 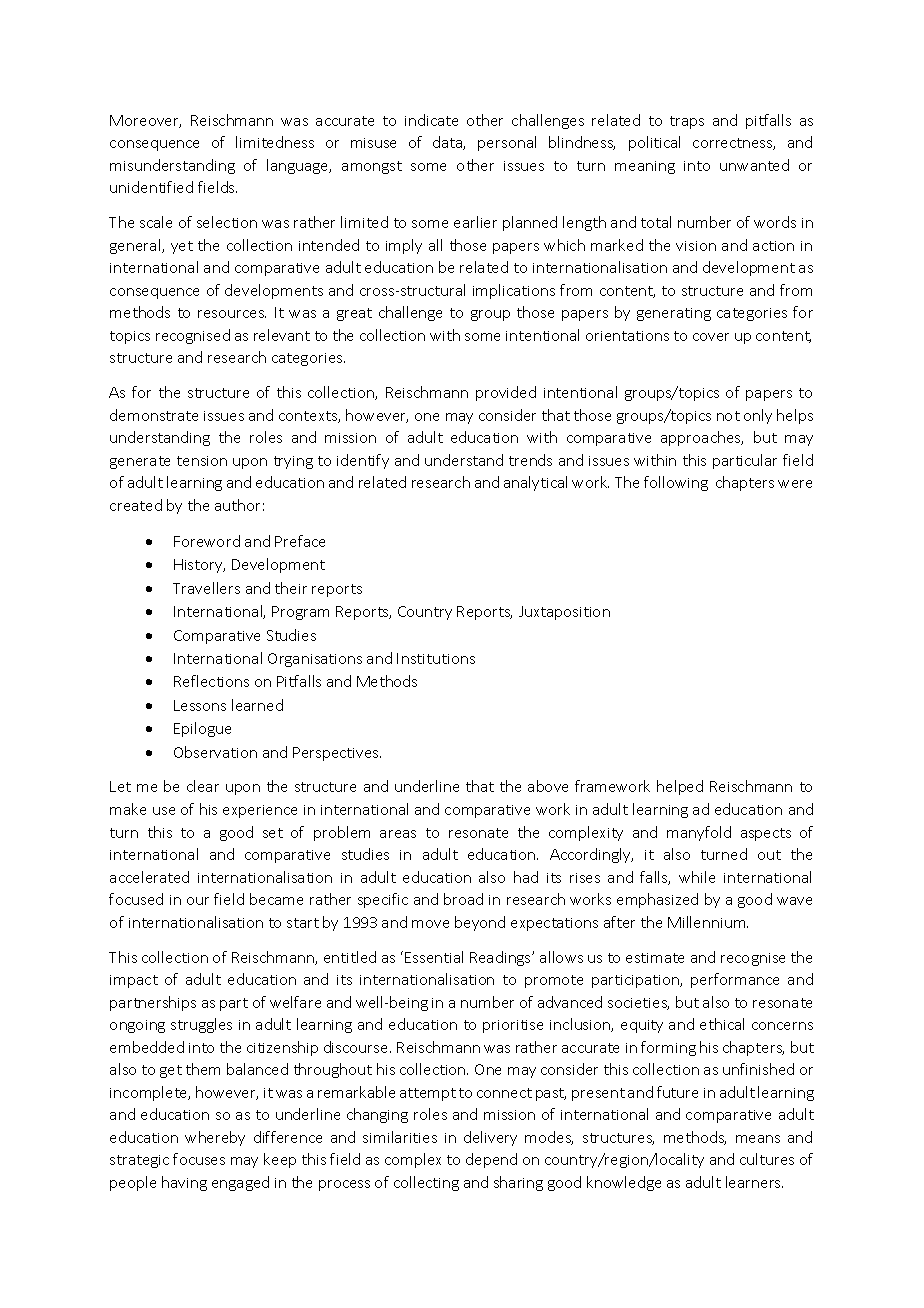 What do you see at coordinates (507, 143) in the screenshot?
I see `personal` at bounding box center [507, 143].
